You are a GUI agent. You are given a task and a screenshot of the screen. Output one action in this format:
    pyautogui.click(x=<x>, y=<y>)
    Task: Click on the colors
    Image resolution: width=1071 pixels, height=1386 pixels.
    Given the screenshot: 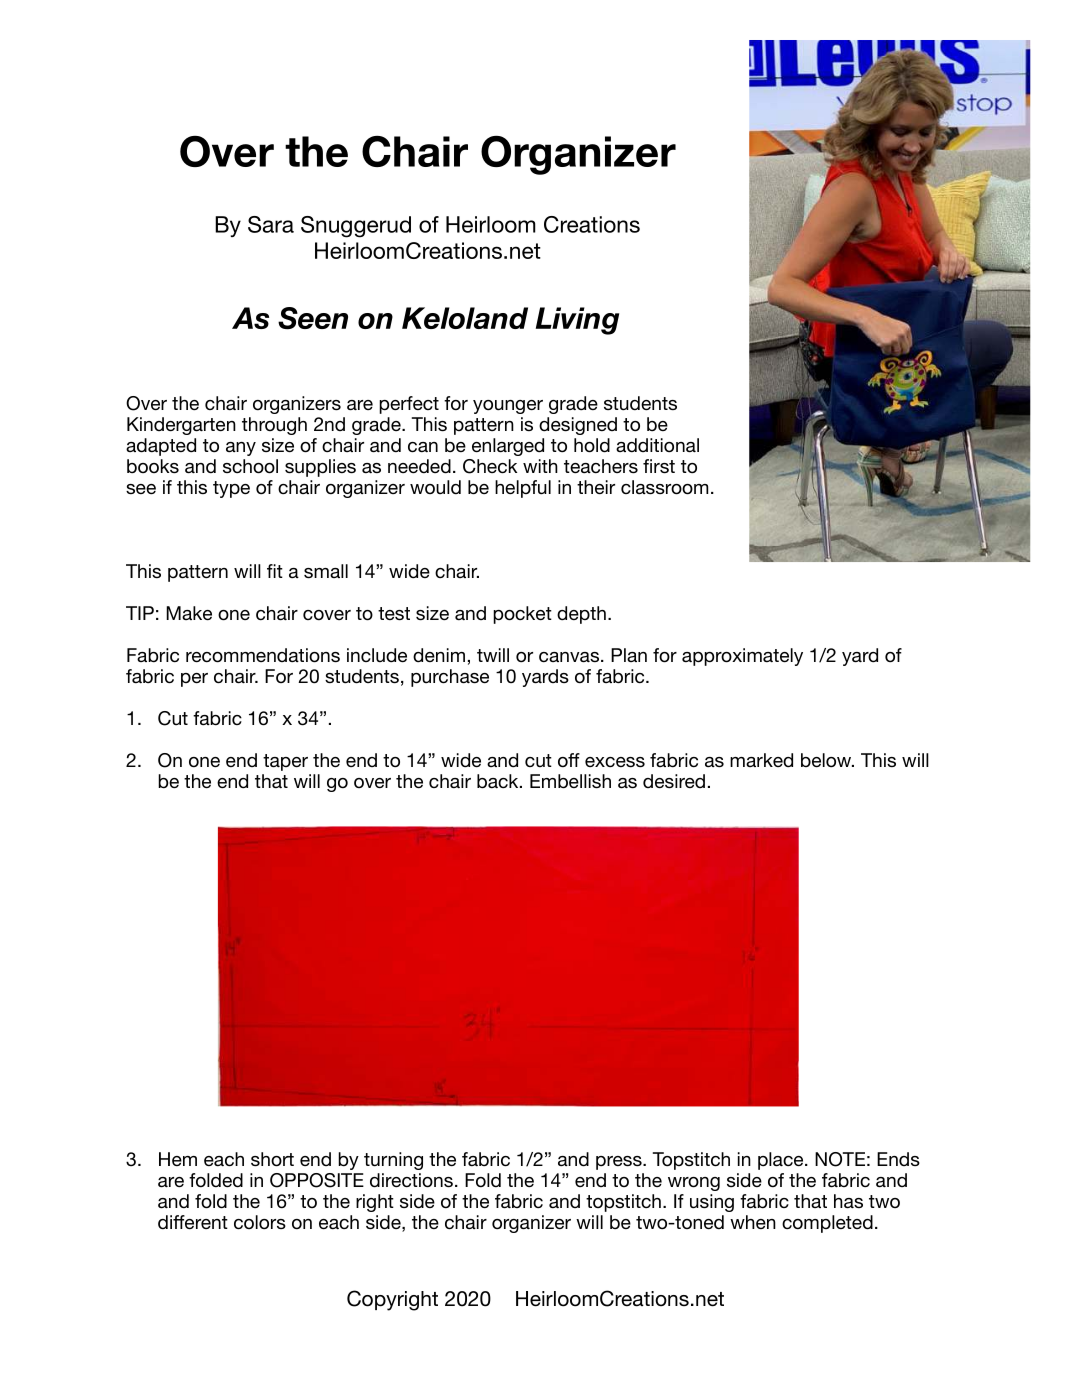 What is the action you would take?
    pyautogui.click(x=260, y=1222)
